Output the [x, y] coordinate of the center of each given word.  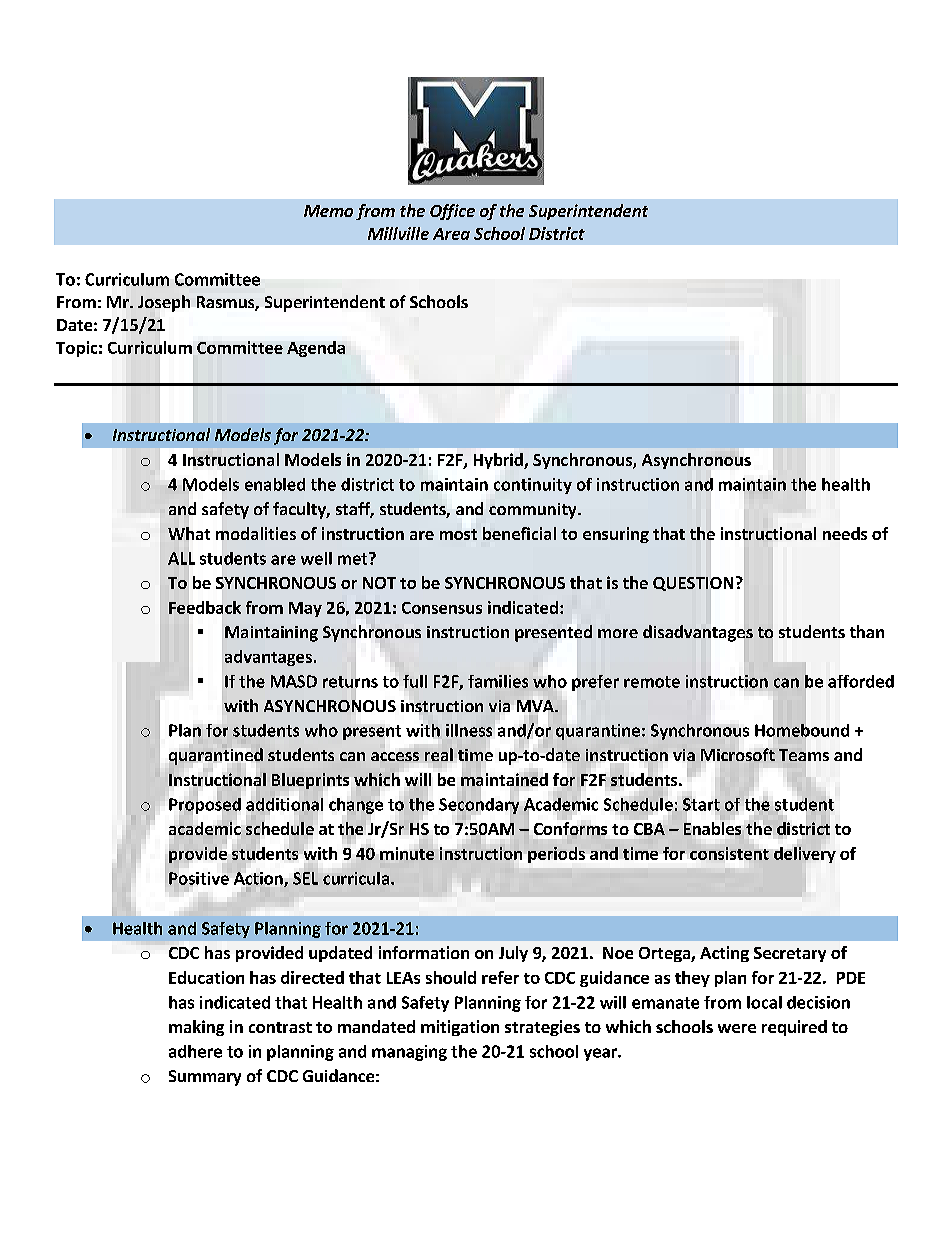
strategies [542, 1028]
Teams [804, 755]
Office [452, 212]
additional [284, 804]
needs [845, 533]
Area [451, 234]
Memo [328, 211]
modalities [256, 533]
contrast [280, 1027]
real [439, 754]
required [794, 1028]
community [534, 511]
